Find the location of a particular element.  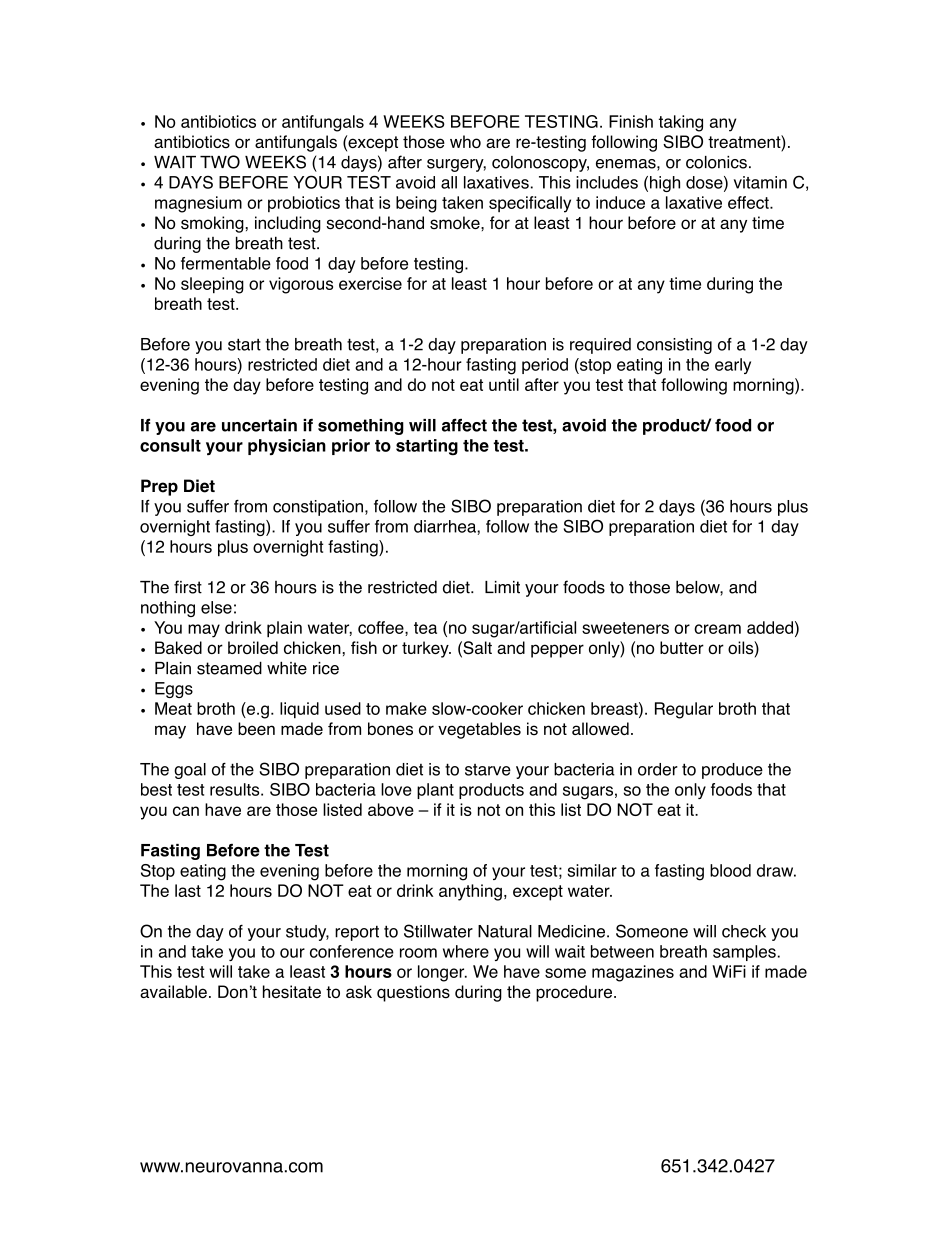

who is located at coordinates (465, 141).
